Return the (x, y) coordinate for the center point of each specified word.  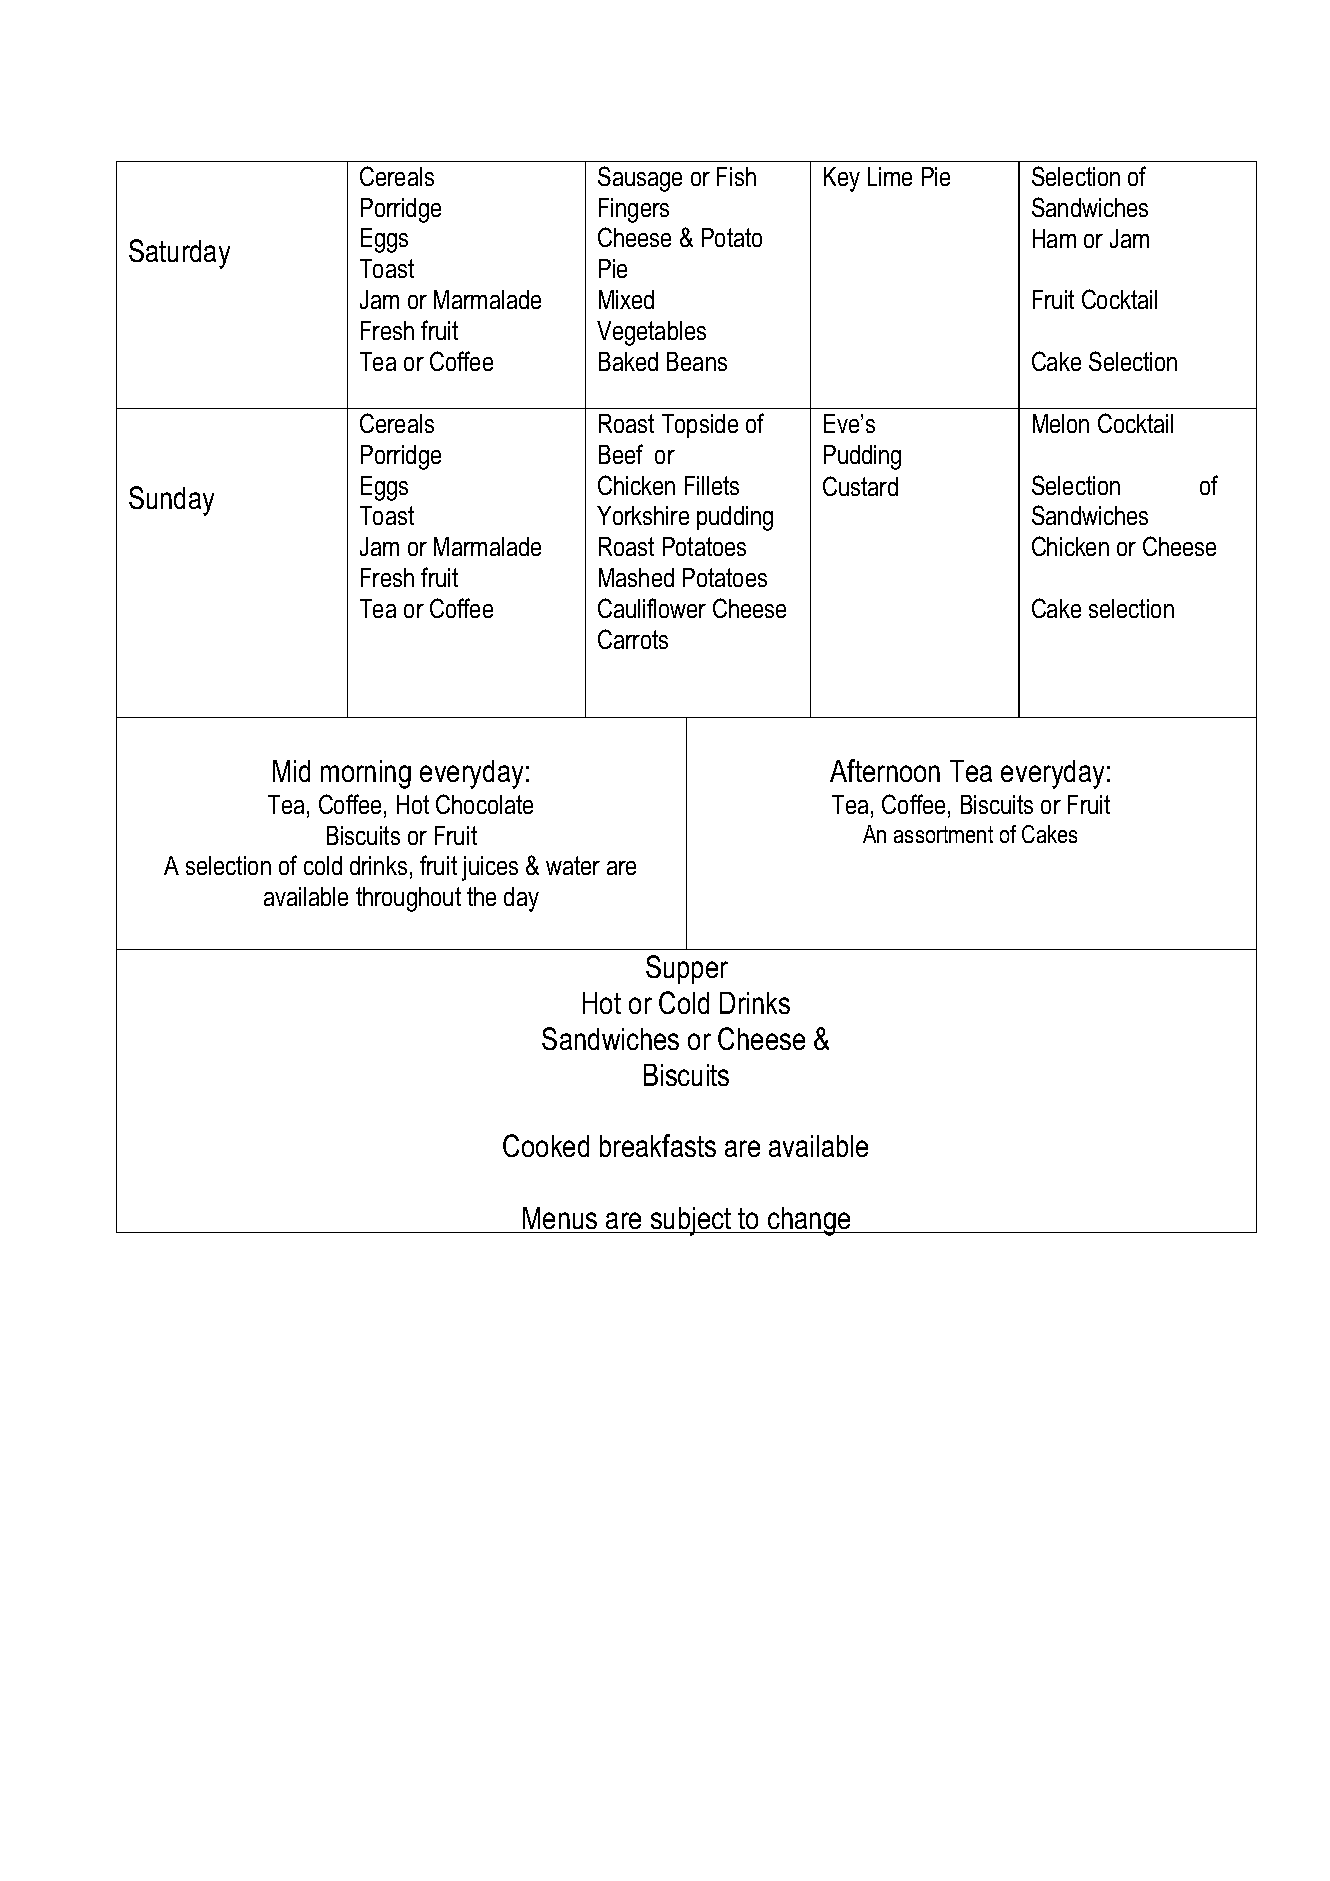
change (809, 1221)
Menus (560, 1220)
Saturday (179, 254)
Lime (890, 176)
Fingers (634, 210)
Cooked (546, 1145)
